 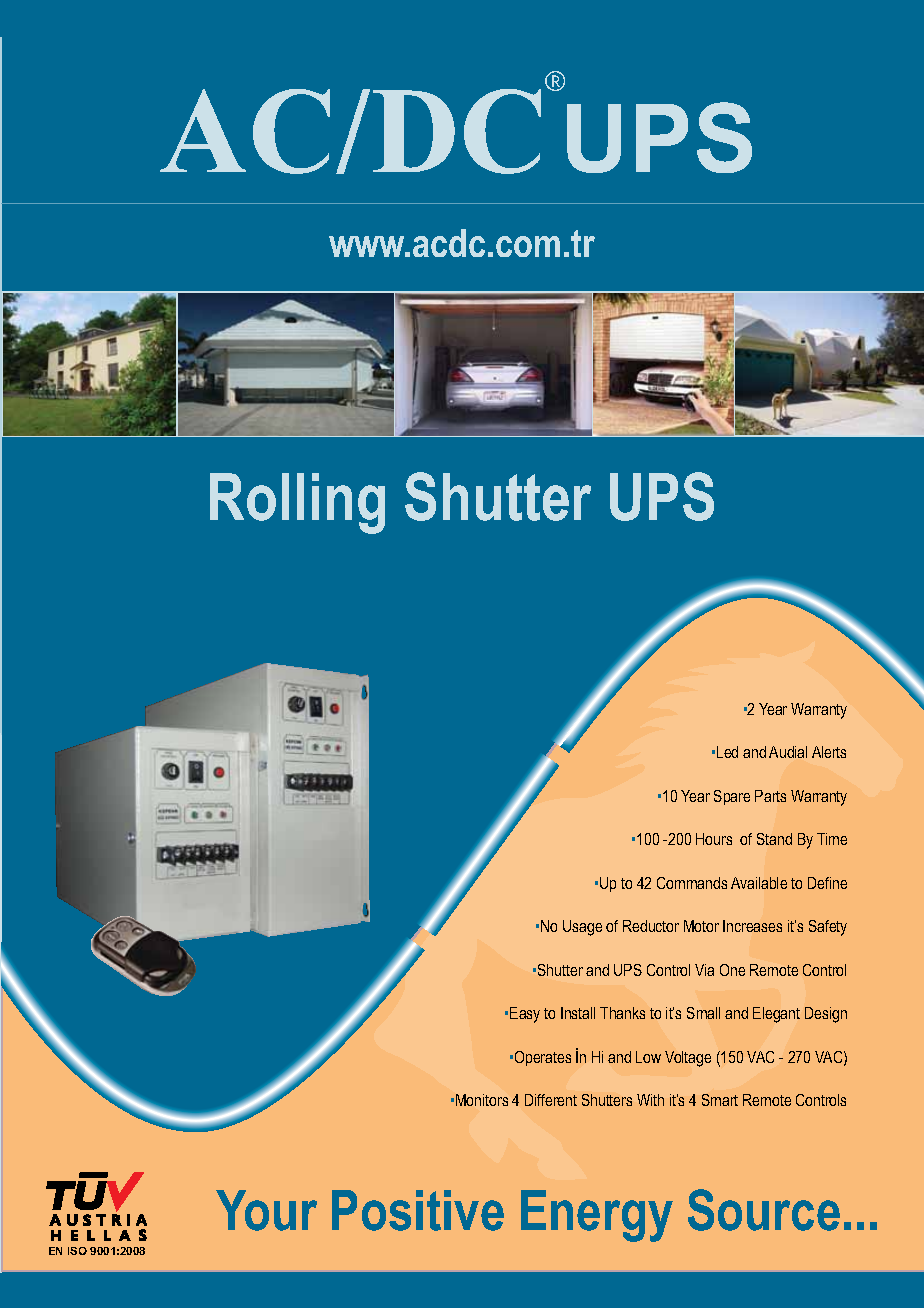 I want to click on Hours, so click(x=714, y=839).
